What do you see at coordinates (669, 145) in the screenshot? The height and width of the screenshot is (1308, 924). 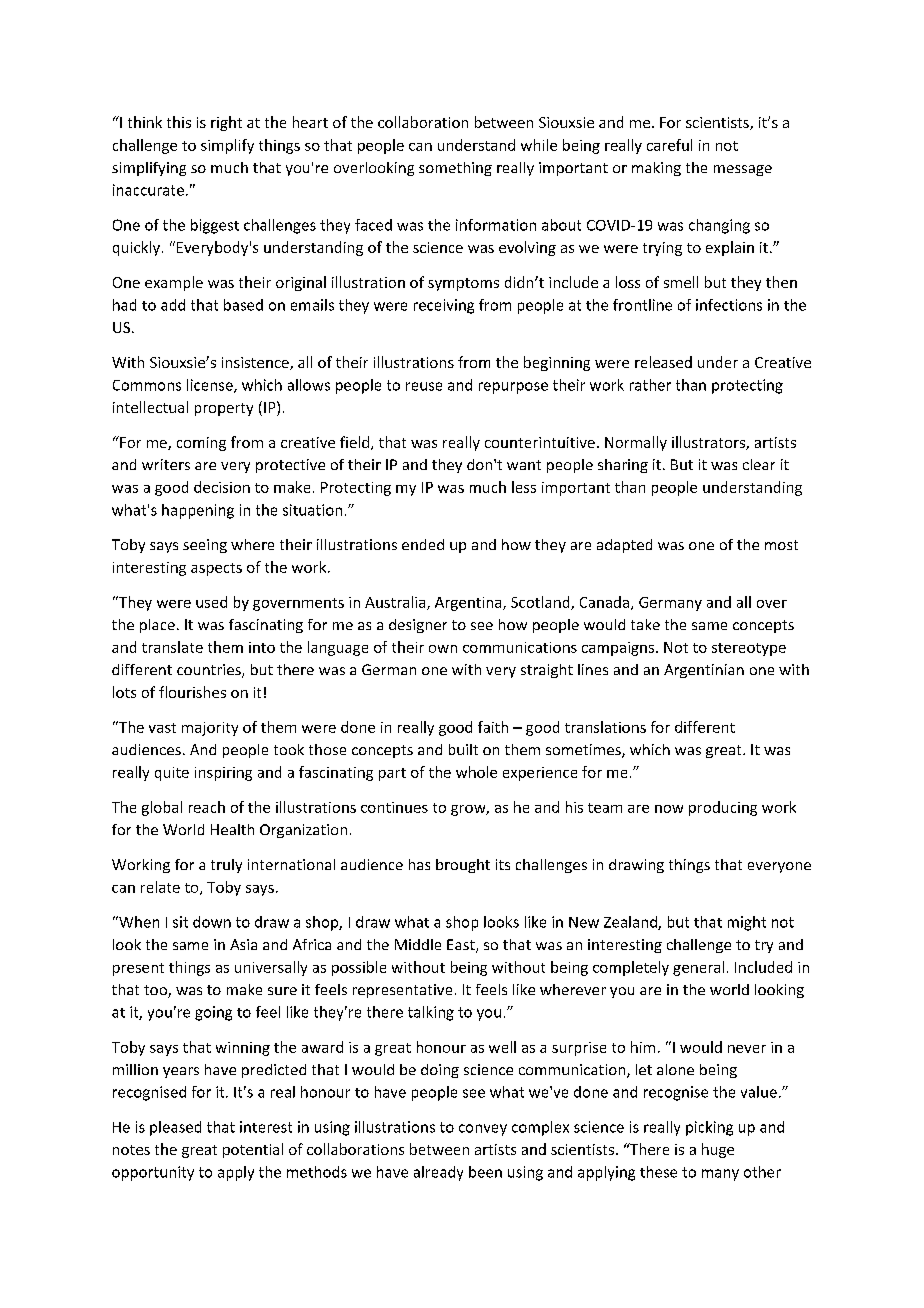 I see `careful` at bounding box center [669, 145].
